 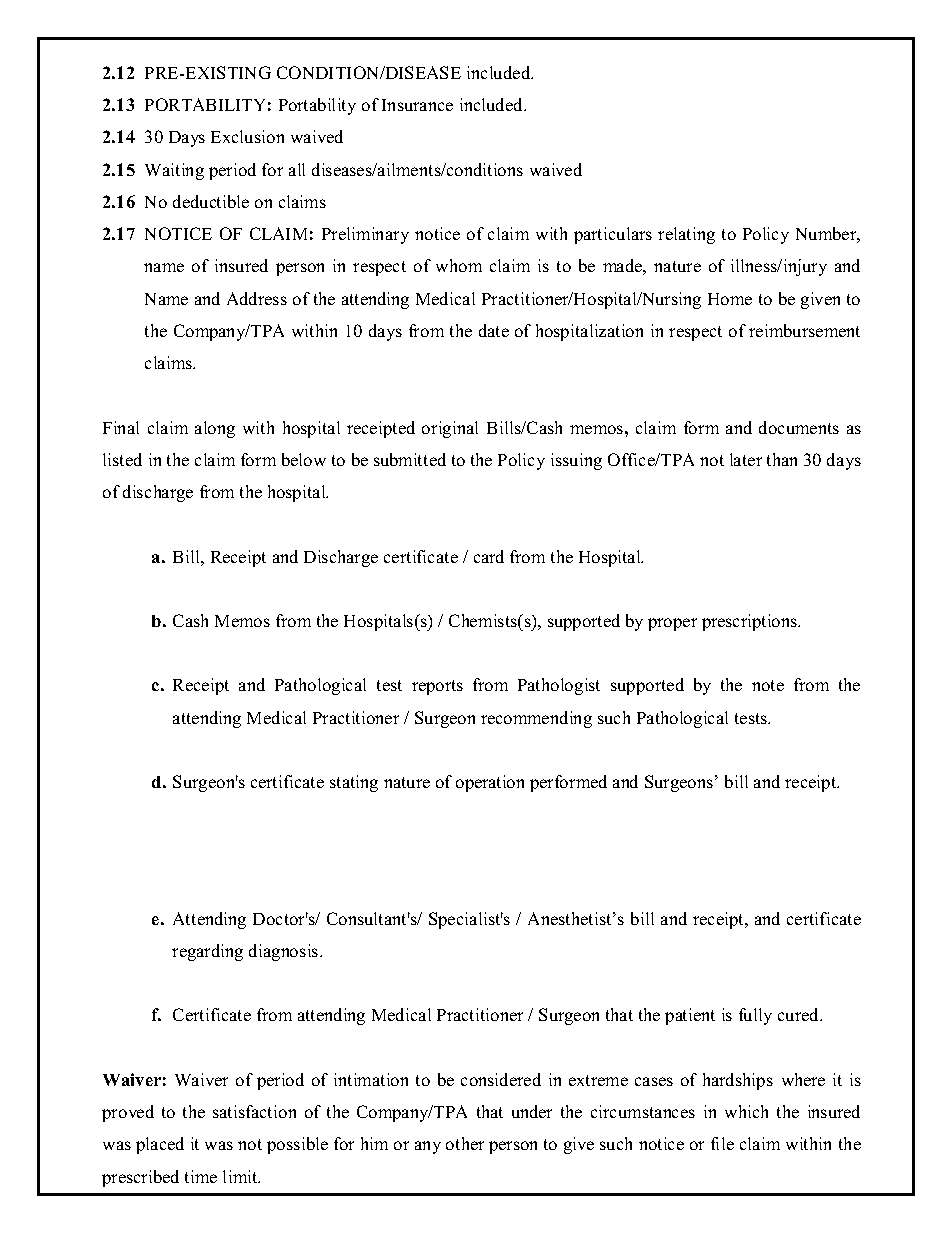 I want to click on relating, so click(x=686, y=235).
